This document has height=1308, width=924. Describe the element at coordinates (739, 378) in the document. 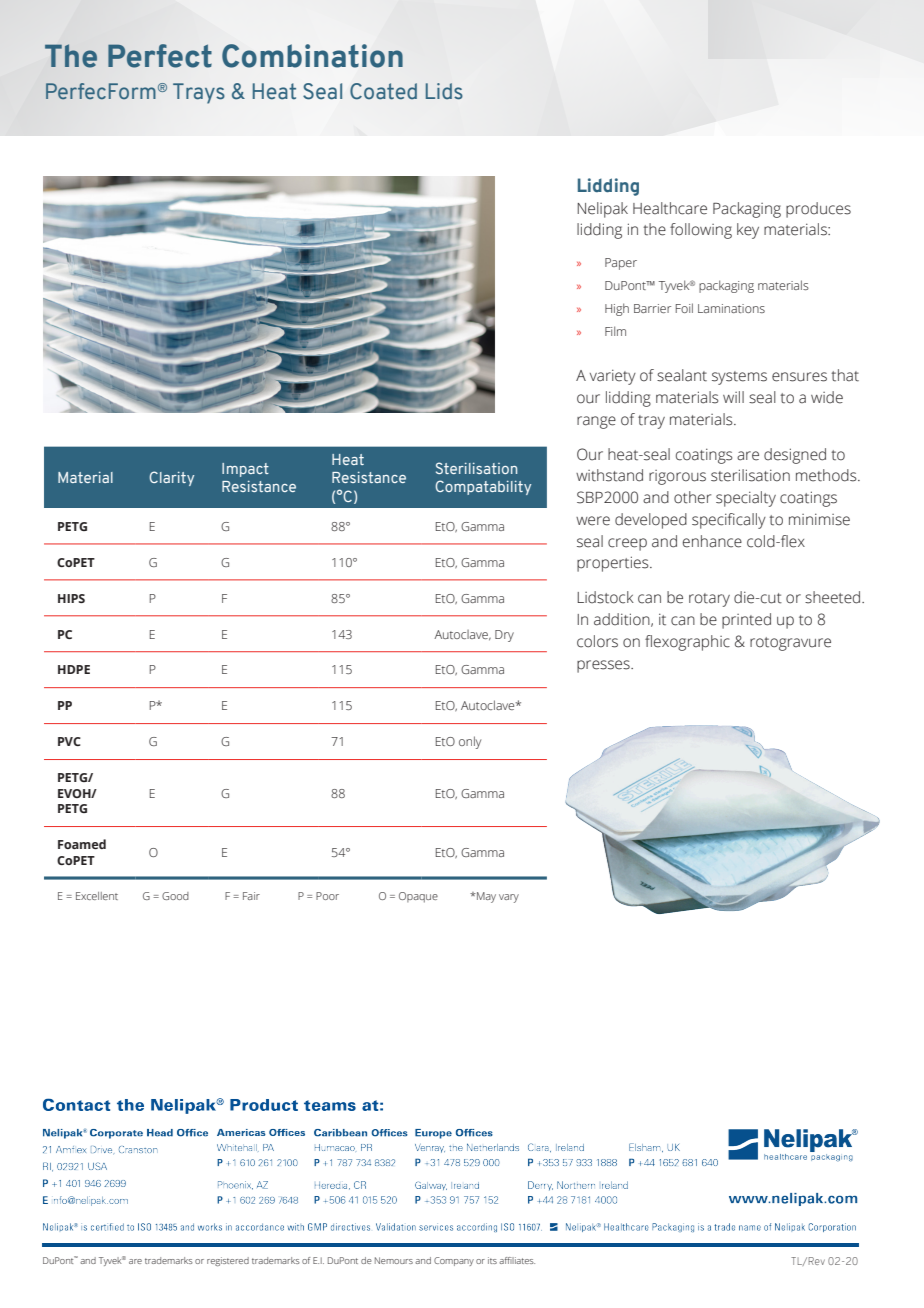

I see `systems` at that location.
